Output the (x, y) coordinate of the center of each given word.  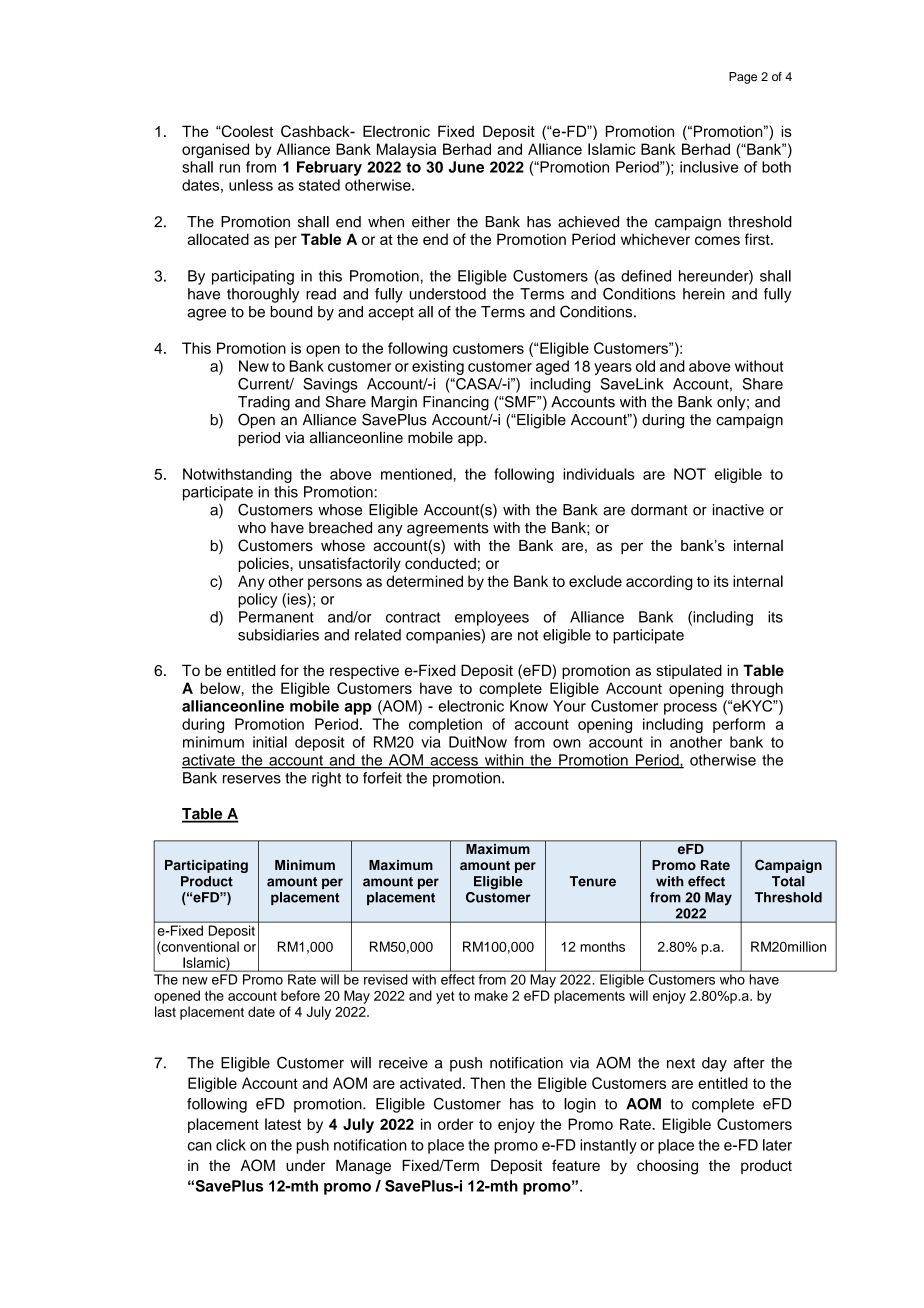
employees (492, 618)
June (466, 167)
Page (743, 78)
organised (215, 150)
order (456, 1124)
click (231, 1145)
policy (258, 600)
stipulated (689, 671)
